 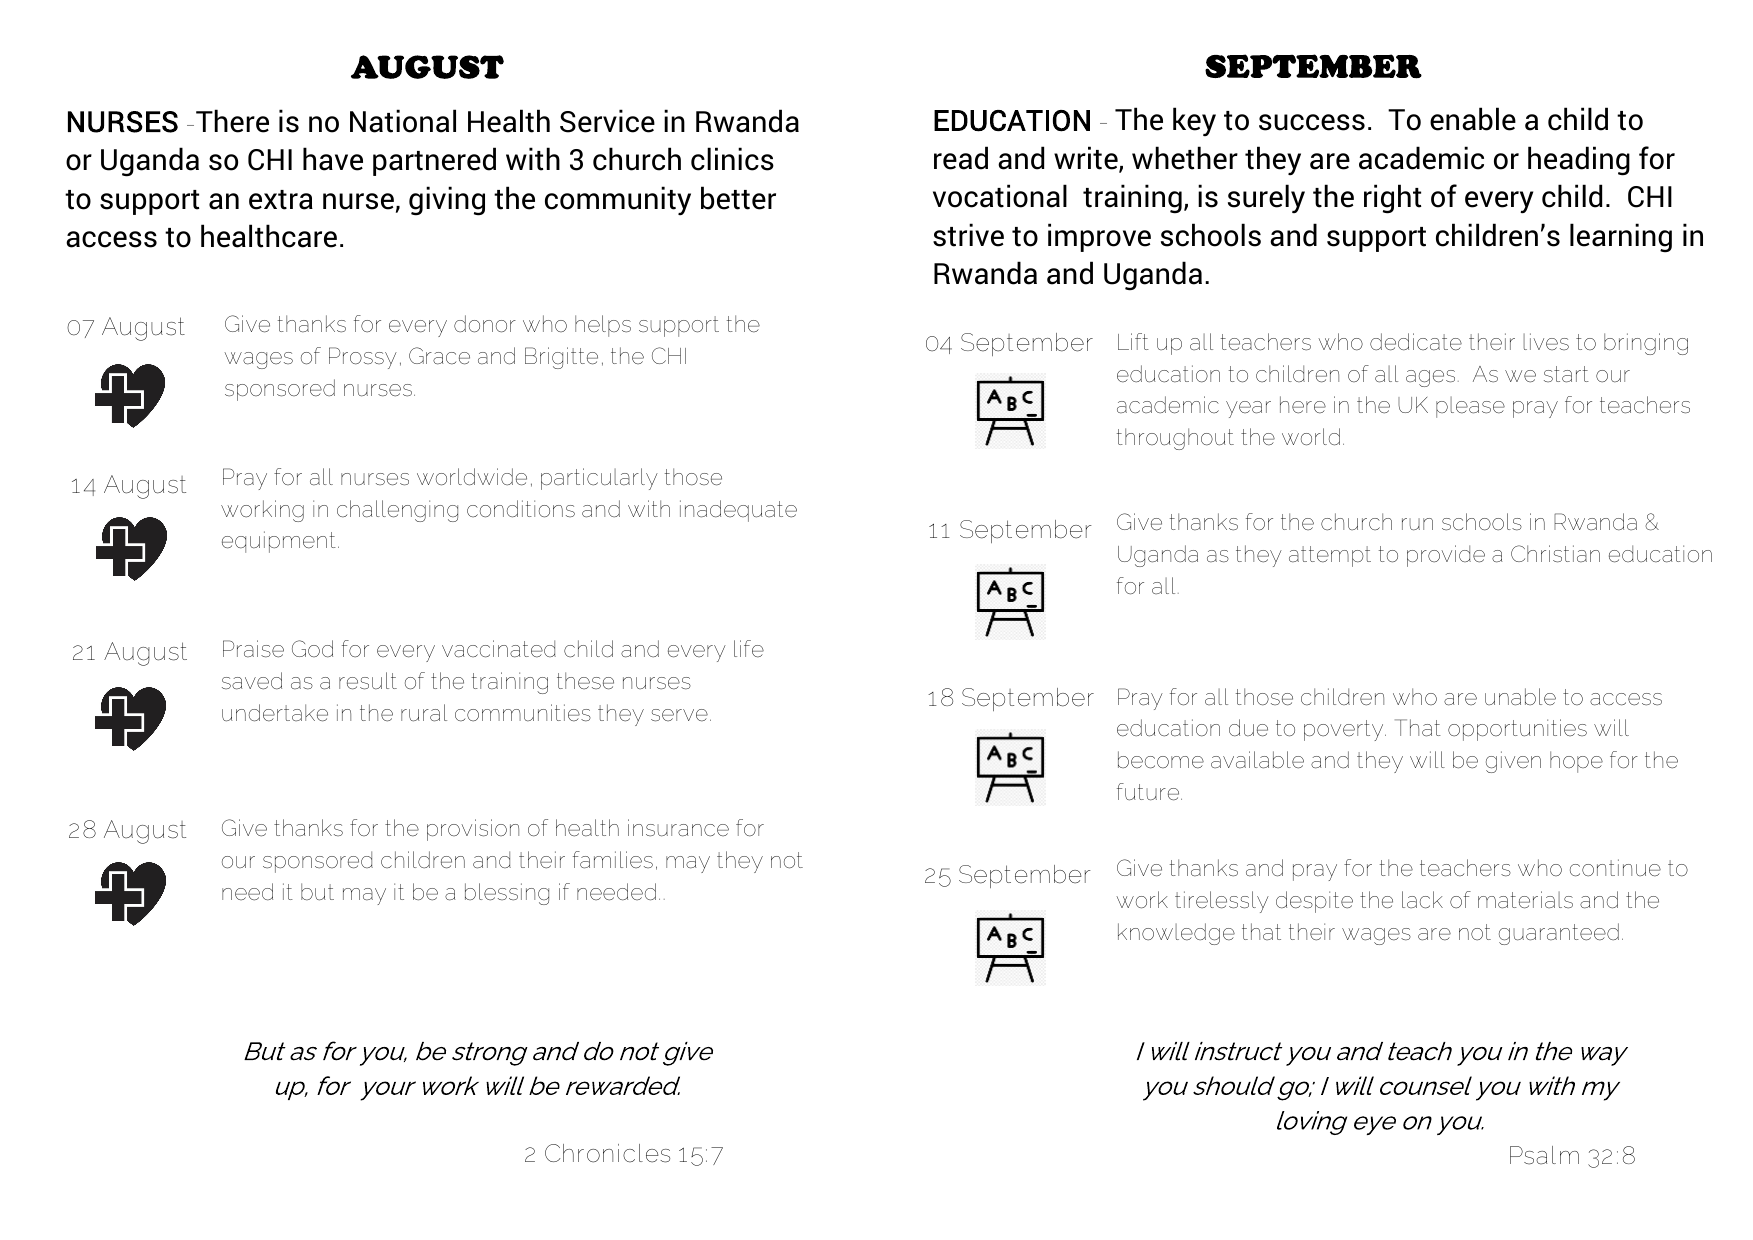 I want to click on Chronicles, so click(x=607, y=1153).
